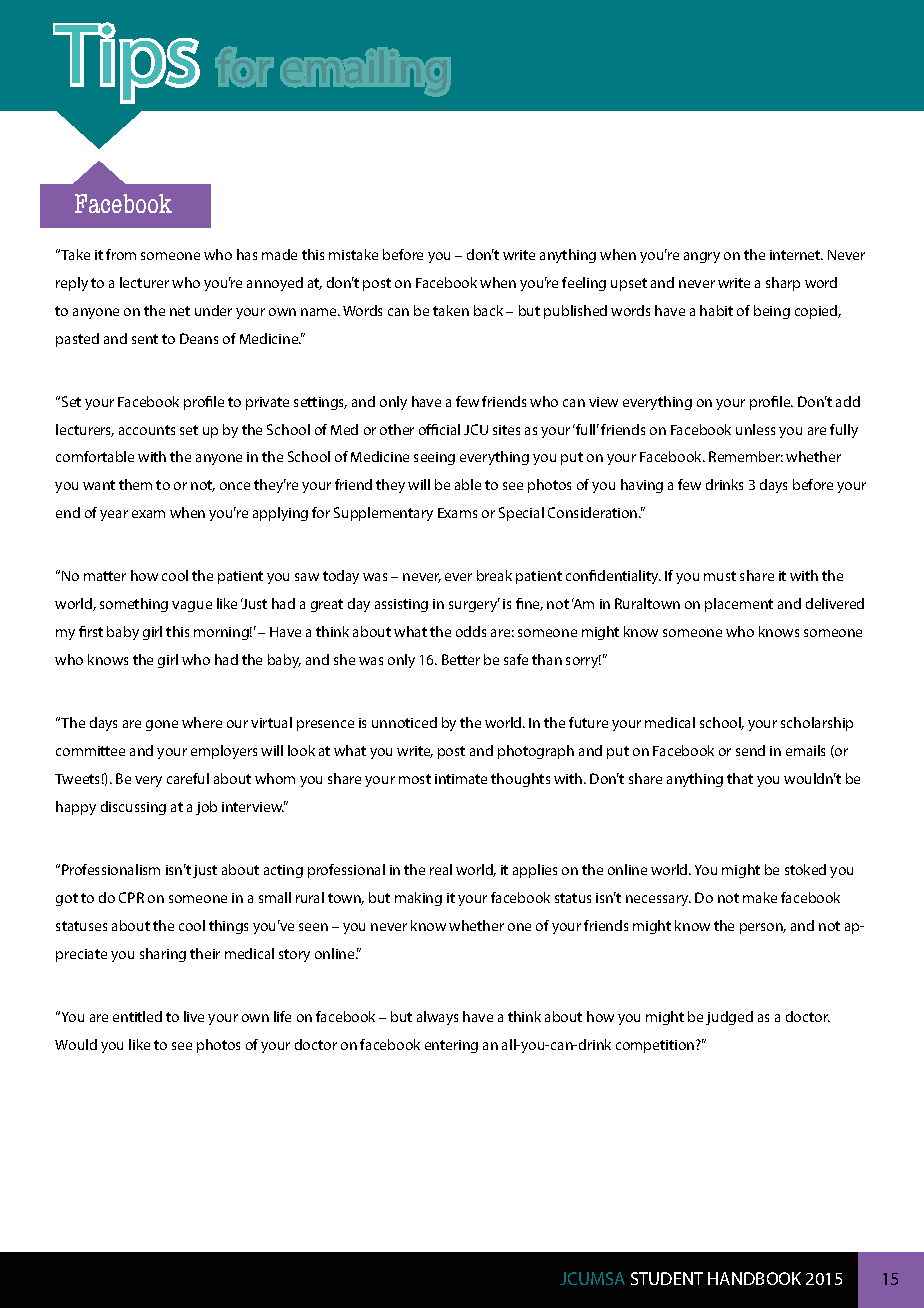  What do you see at coordinates (488, 310) in the screenshot?
I see `back` at bounding box center [488, 310].
